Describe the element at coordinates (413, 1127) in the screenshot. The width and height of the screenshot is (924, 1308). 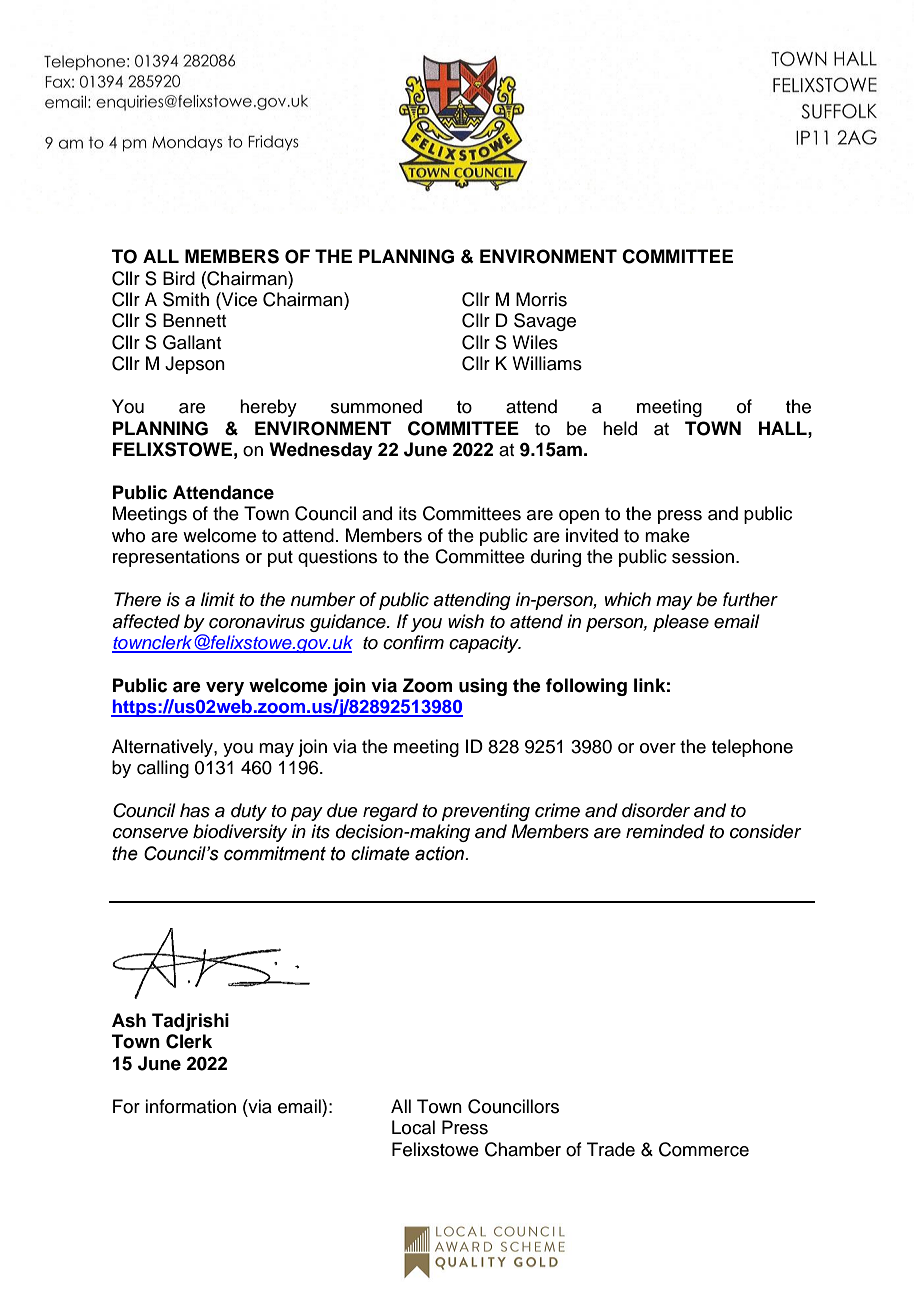
I see `Local` at that location.
